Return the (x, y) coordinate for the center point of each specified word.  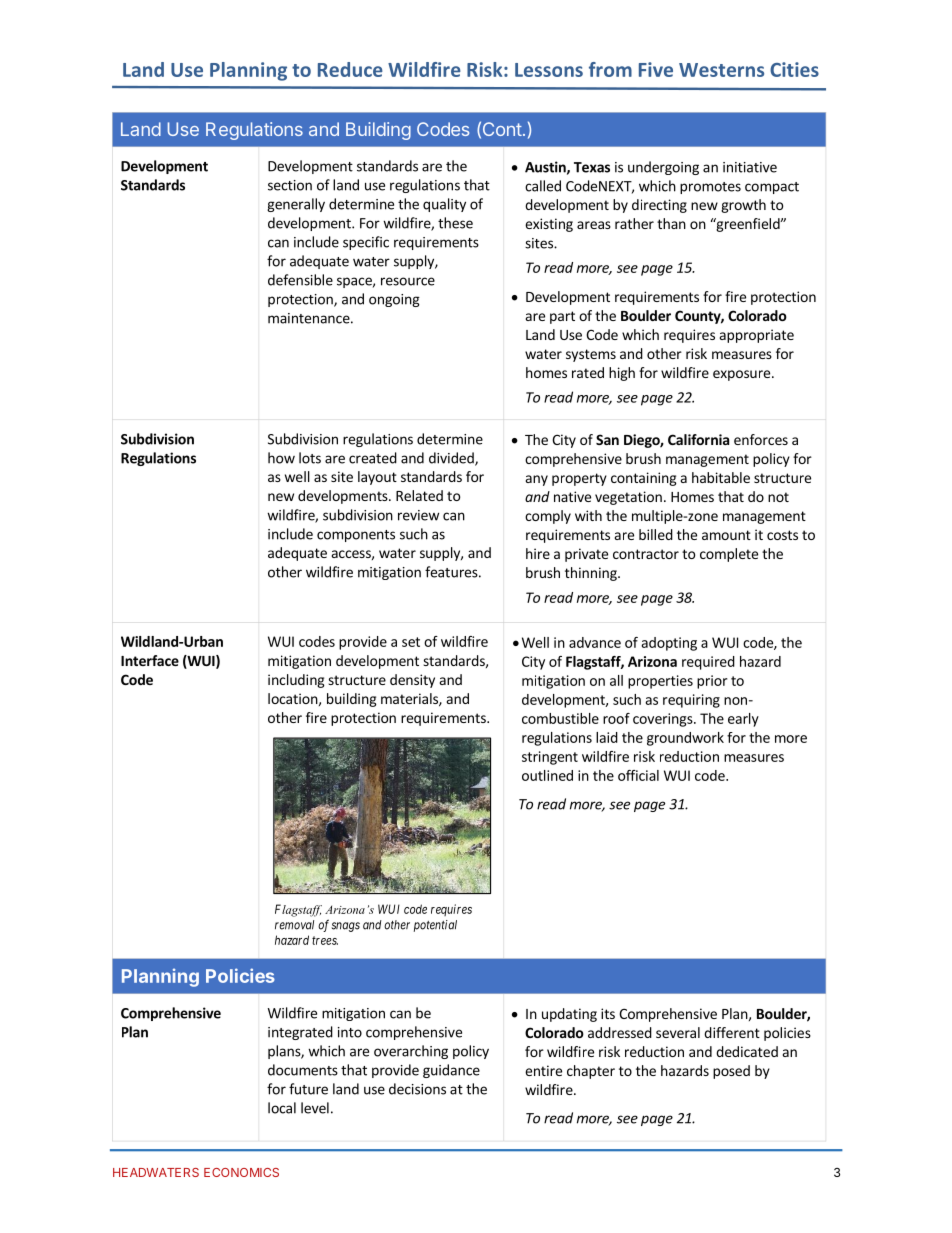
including (296, 681)
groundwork (685, 739)
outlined (547, 775)
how (281, 458)
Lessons (549, 70)
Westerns (721, 70)
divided (452, 459)
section (290, 185)
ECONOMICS (241, 1172)
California (698, 439)
